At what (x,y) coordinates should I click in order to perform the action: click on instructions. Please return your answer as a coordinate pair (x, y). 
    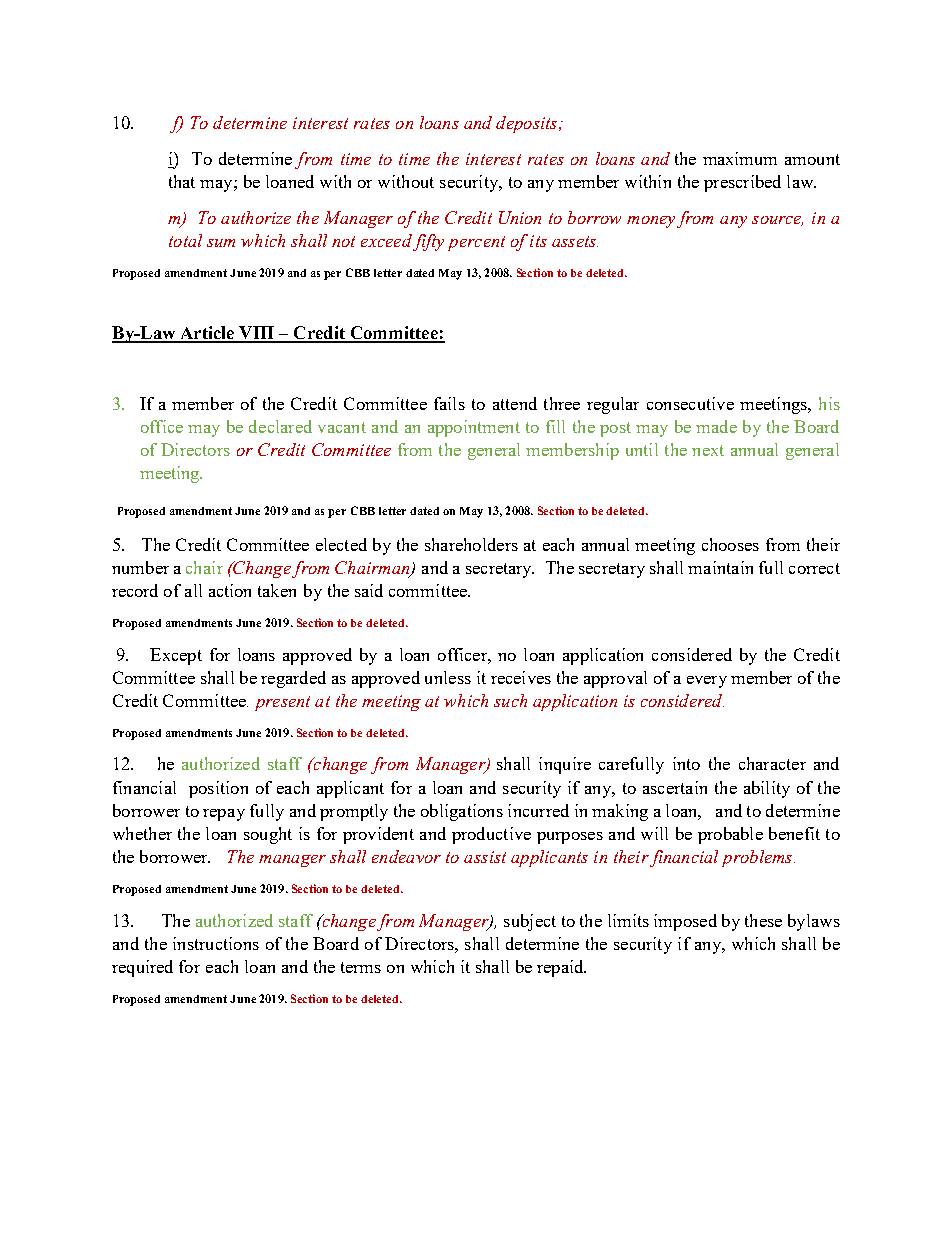
    Looking at the image, I should click on (216, 943).
